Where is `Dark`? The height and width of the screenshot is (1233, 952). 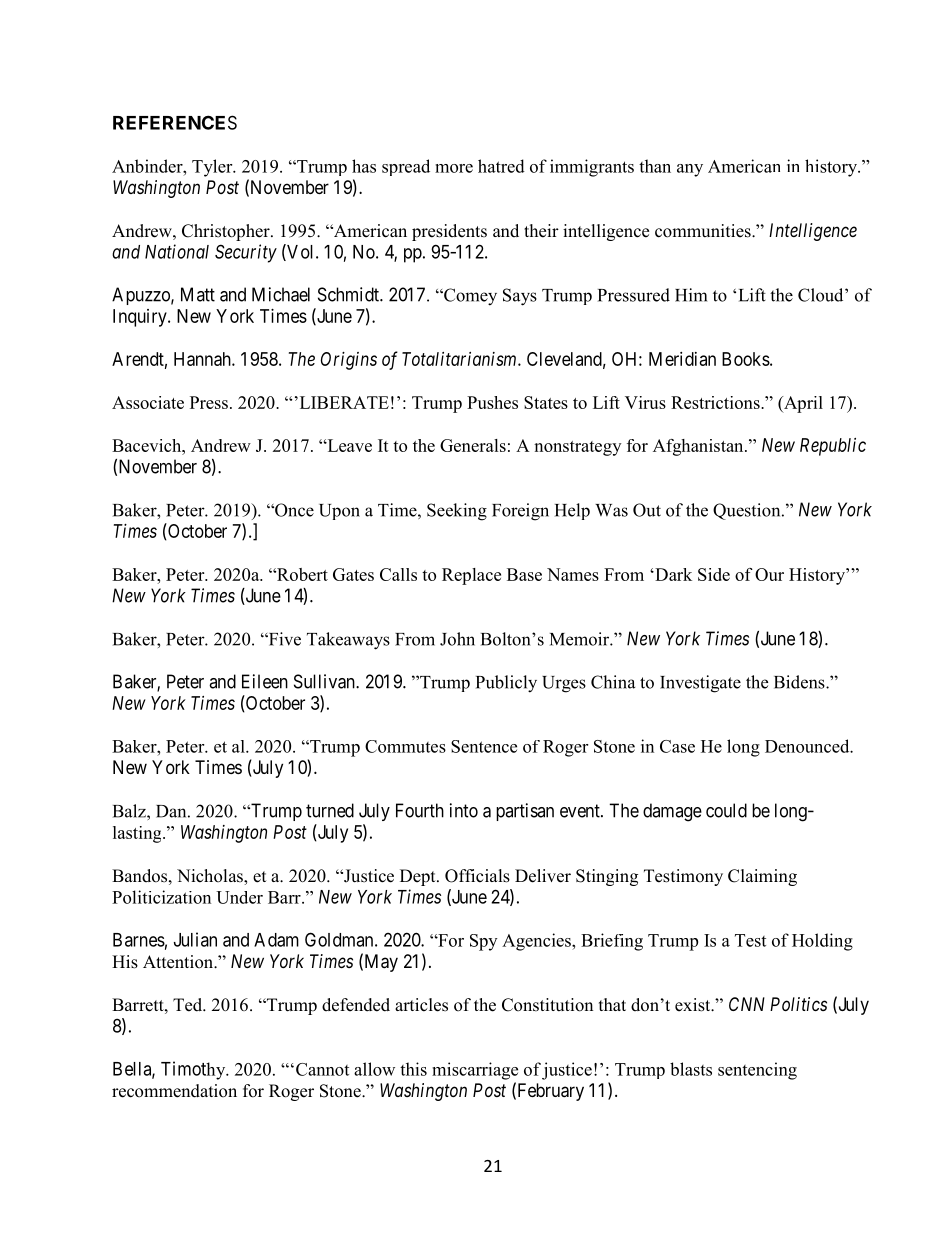 Dark is located at coordinates (672, 574).
